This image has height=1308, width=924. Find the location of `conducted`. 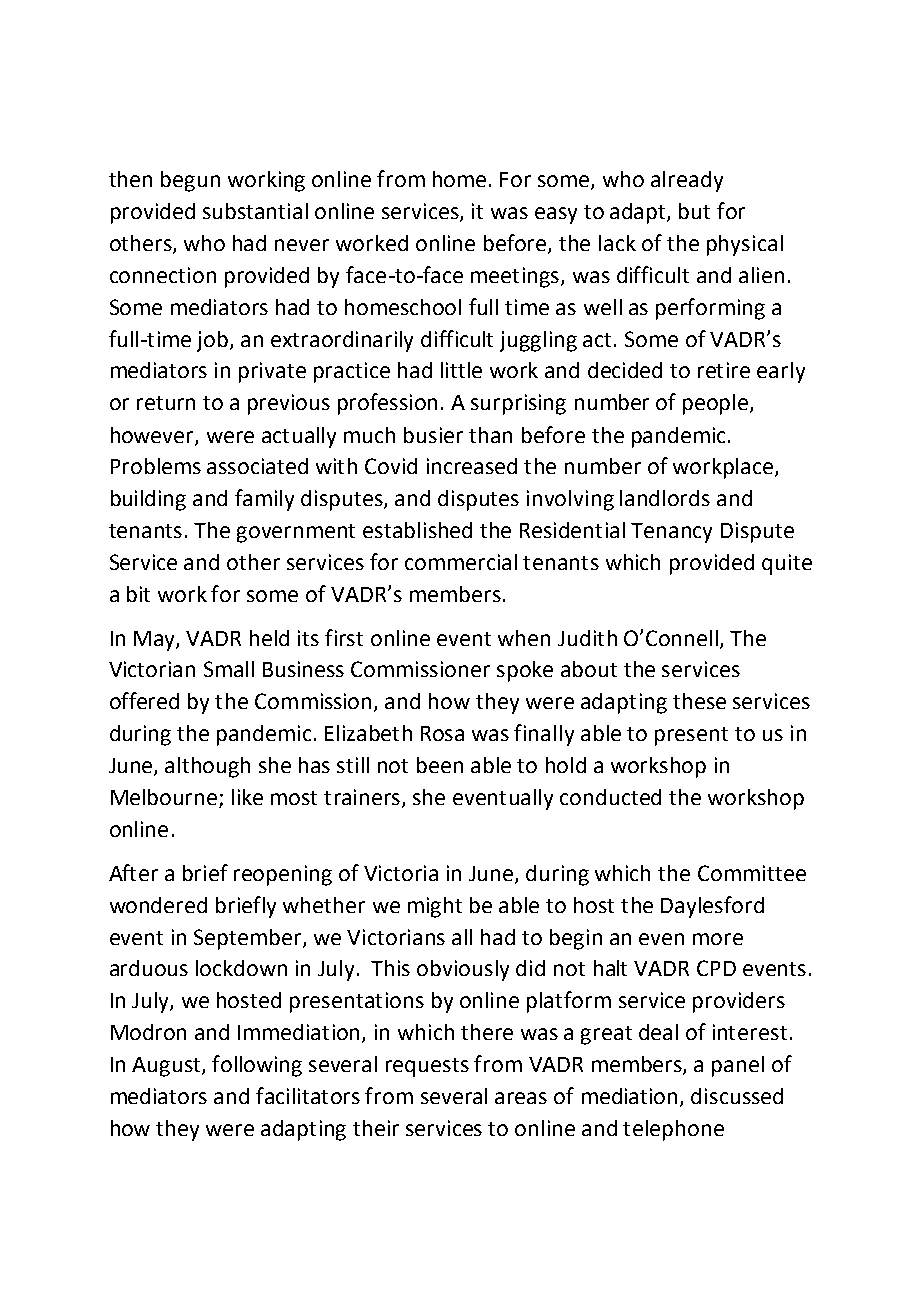

conducted is located at coordinates (610, 797).
